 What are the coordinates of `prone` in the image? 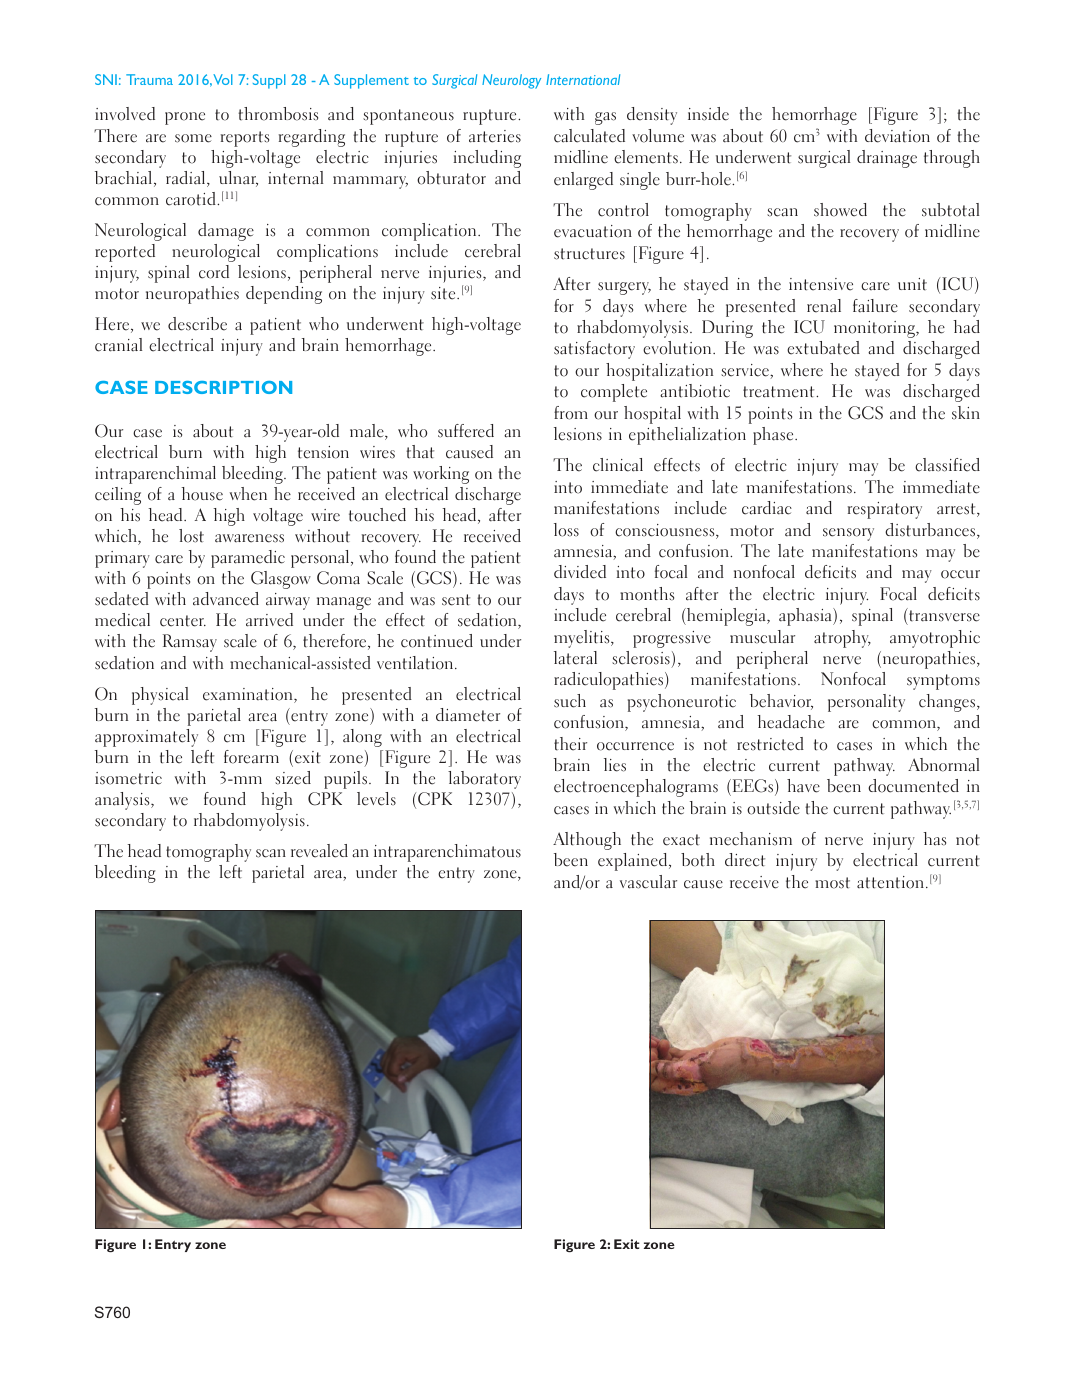 It's located at (185, 118).
